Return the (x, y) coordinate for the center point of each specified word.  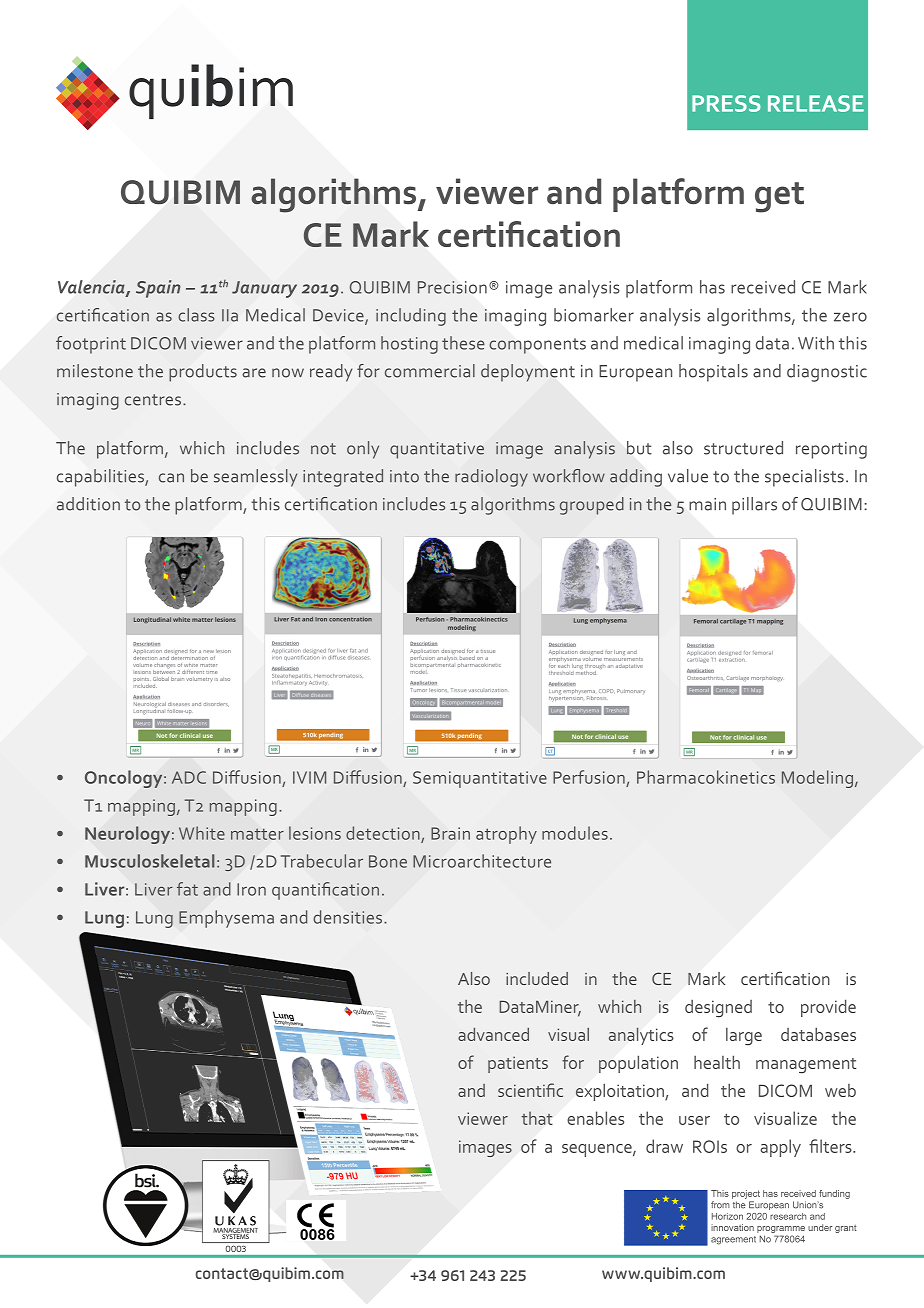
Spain (158, 289)
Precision (452, 287)
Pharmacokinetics (706, 777)
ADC (189, 777)
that (536, 1118)
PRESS (726, 103)
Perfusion (589, 777)
